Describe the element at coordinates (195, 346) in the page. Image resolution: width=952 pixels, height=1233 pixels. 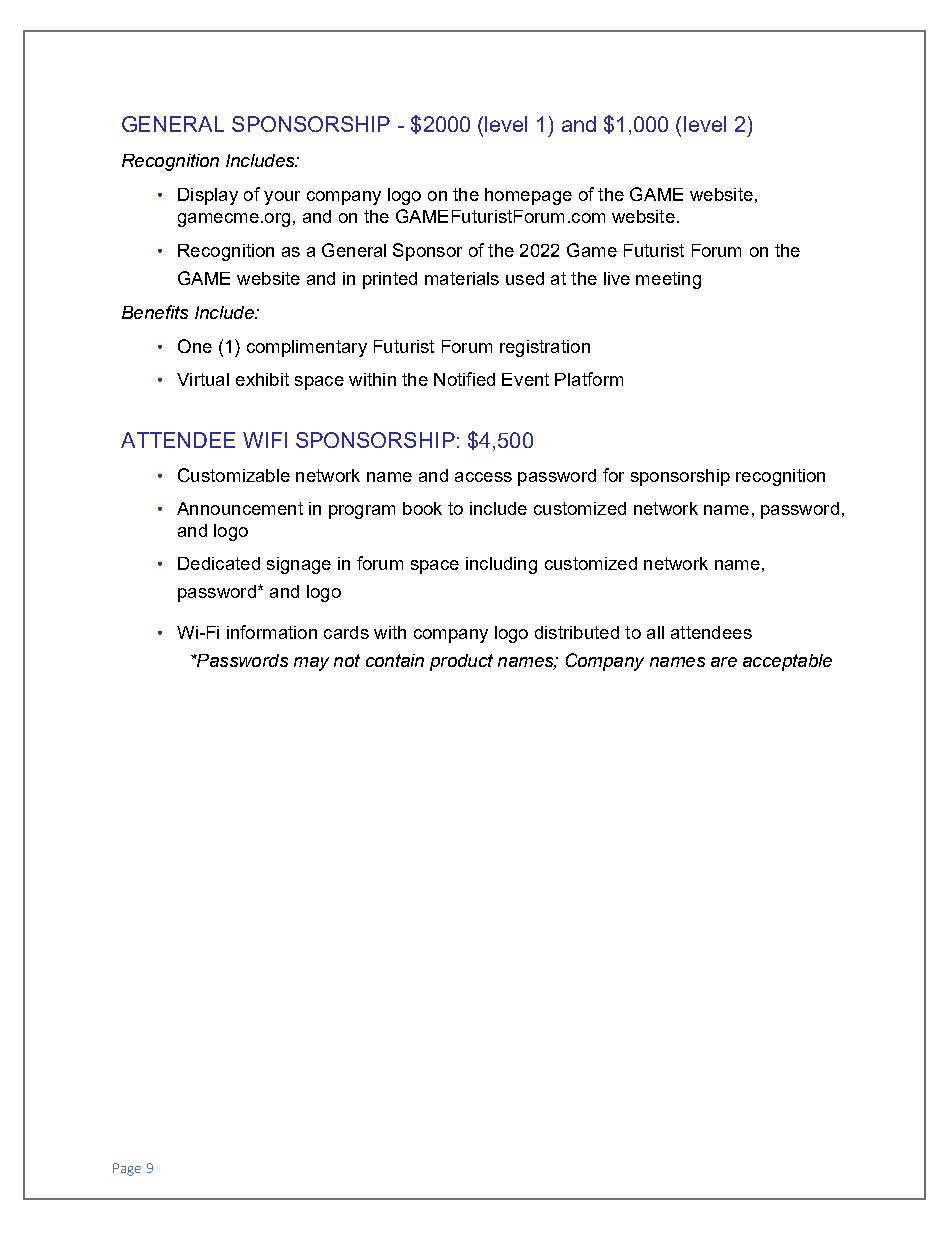
I see `One` at that location.
